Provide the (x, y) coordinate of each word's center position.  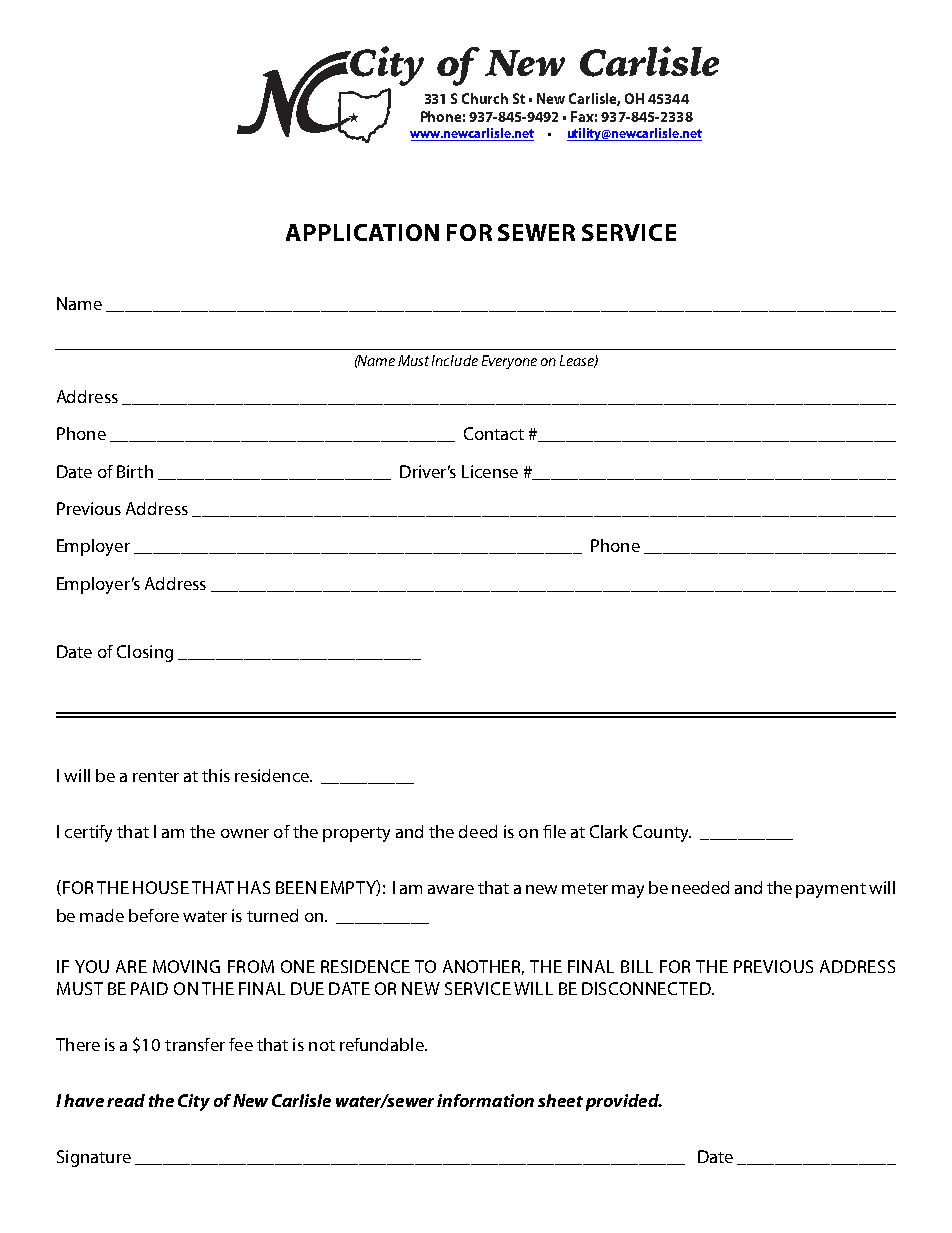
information (485, 1100)
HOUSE (161, 887)
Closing (145, 653)
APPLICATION (362, 232)
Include (455, 360)
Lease (578, 361)
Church (485, 98)
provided (623, 1102)
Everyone (509, 362)
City (194, 1102)
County (662, 833)
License (490, 471)
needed (700, 887)
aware (451, 889)
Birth (135, 471)
